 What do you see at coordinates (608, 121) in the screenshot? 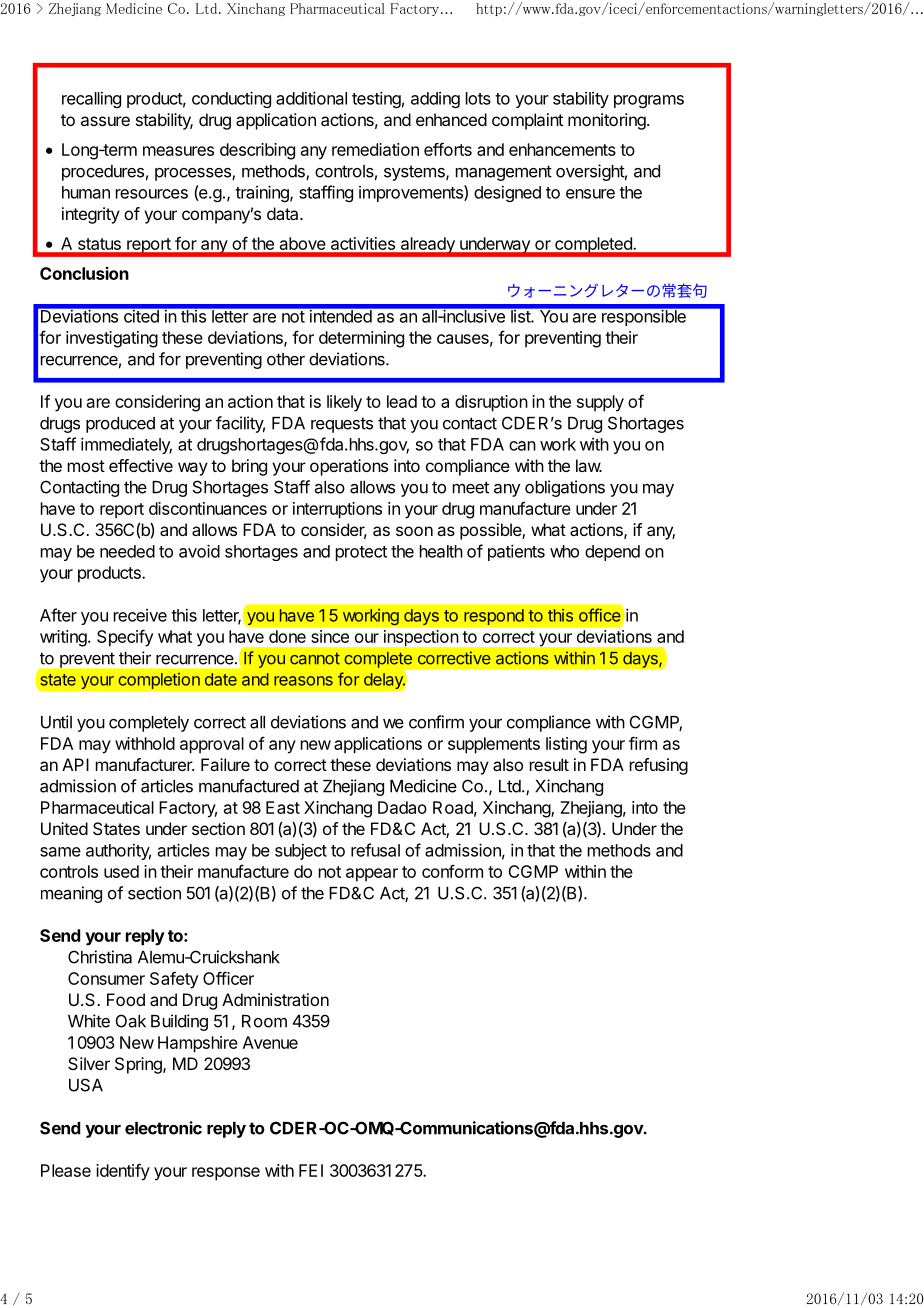
I see `monitoring` at bounding box center [608, 121].
